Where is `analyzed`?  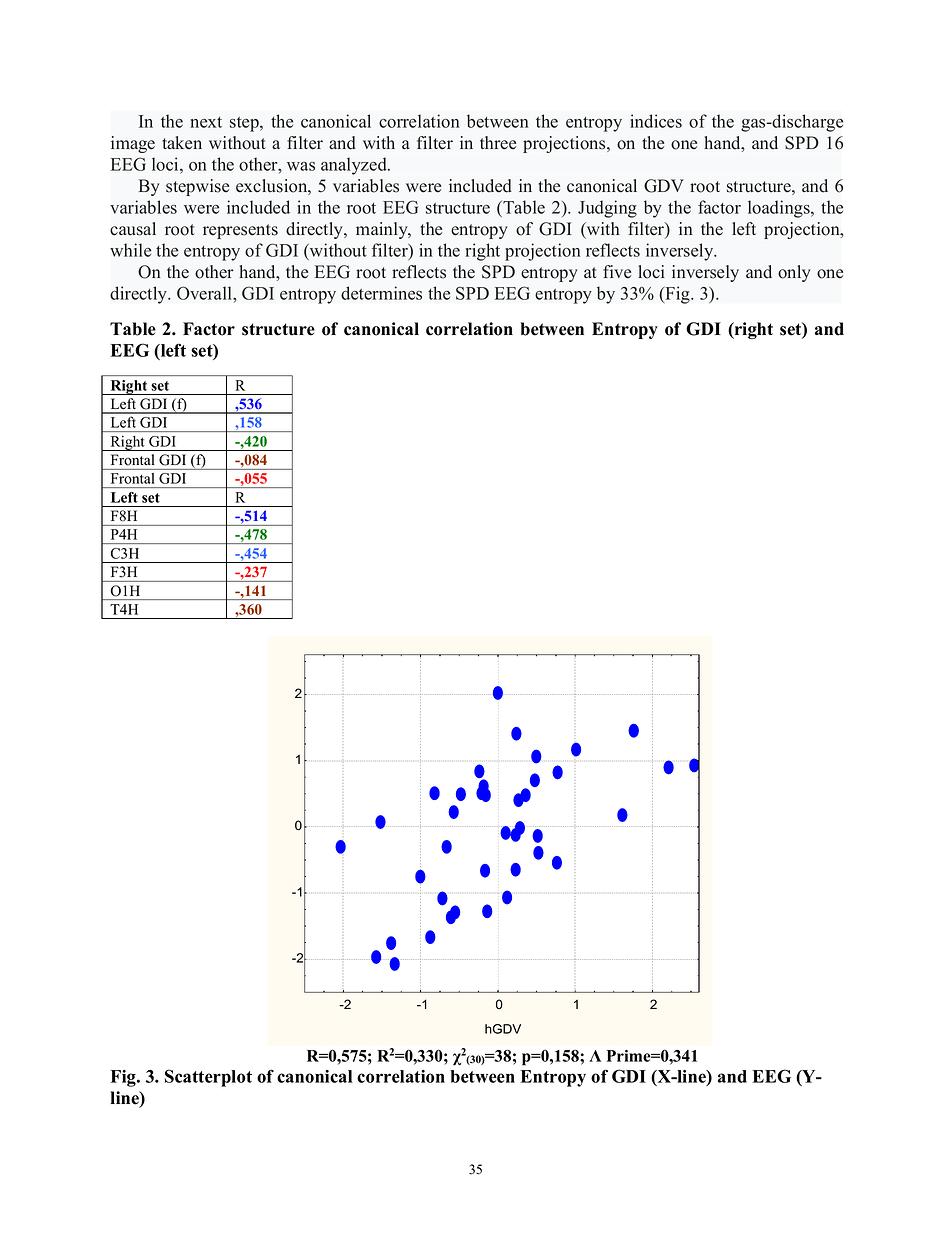 analyzed is located at coordinates (355, 166).
